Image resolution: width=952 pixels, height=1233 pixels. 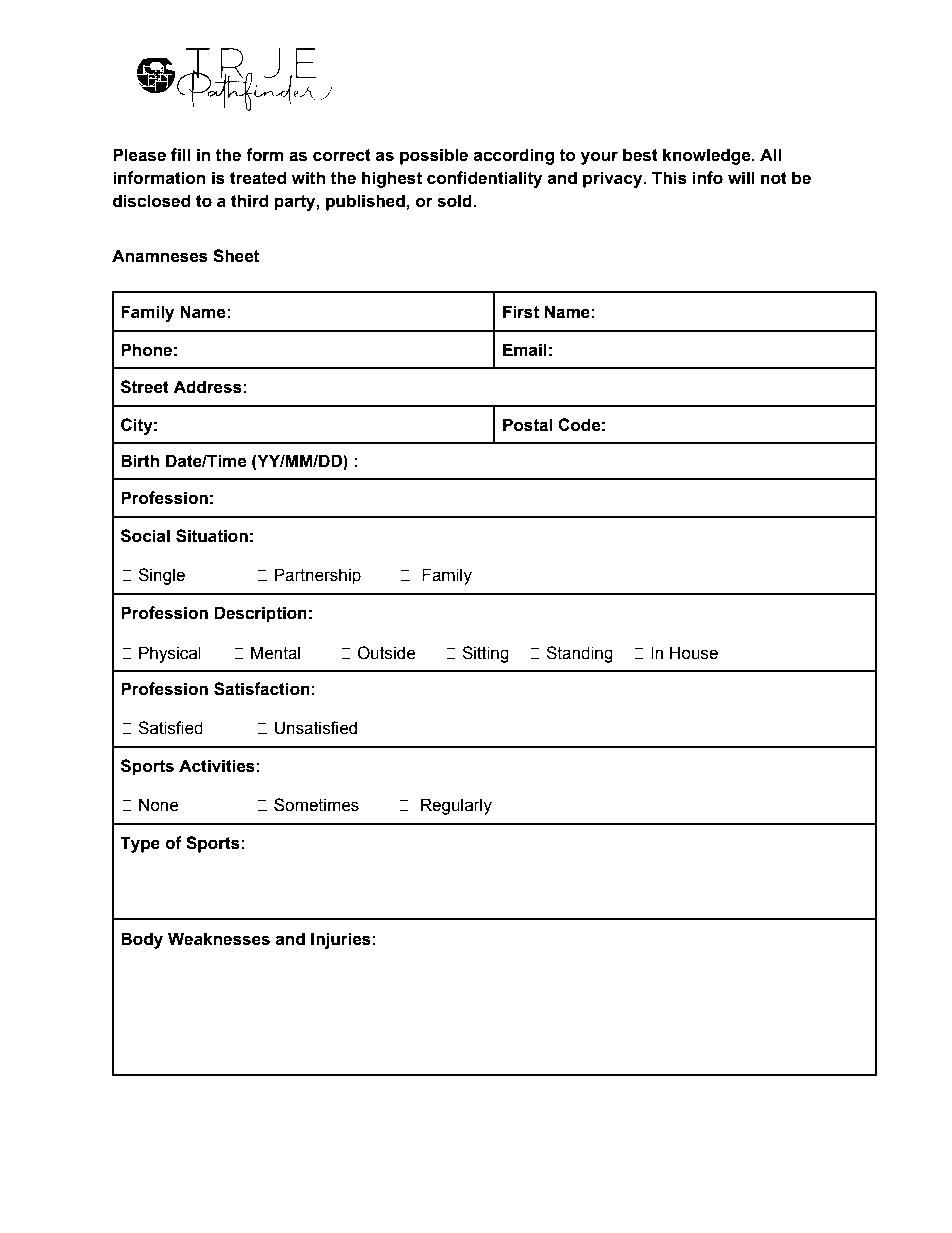 I want to click on Christine, so click(x=556, y=53).
